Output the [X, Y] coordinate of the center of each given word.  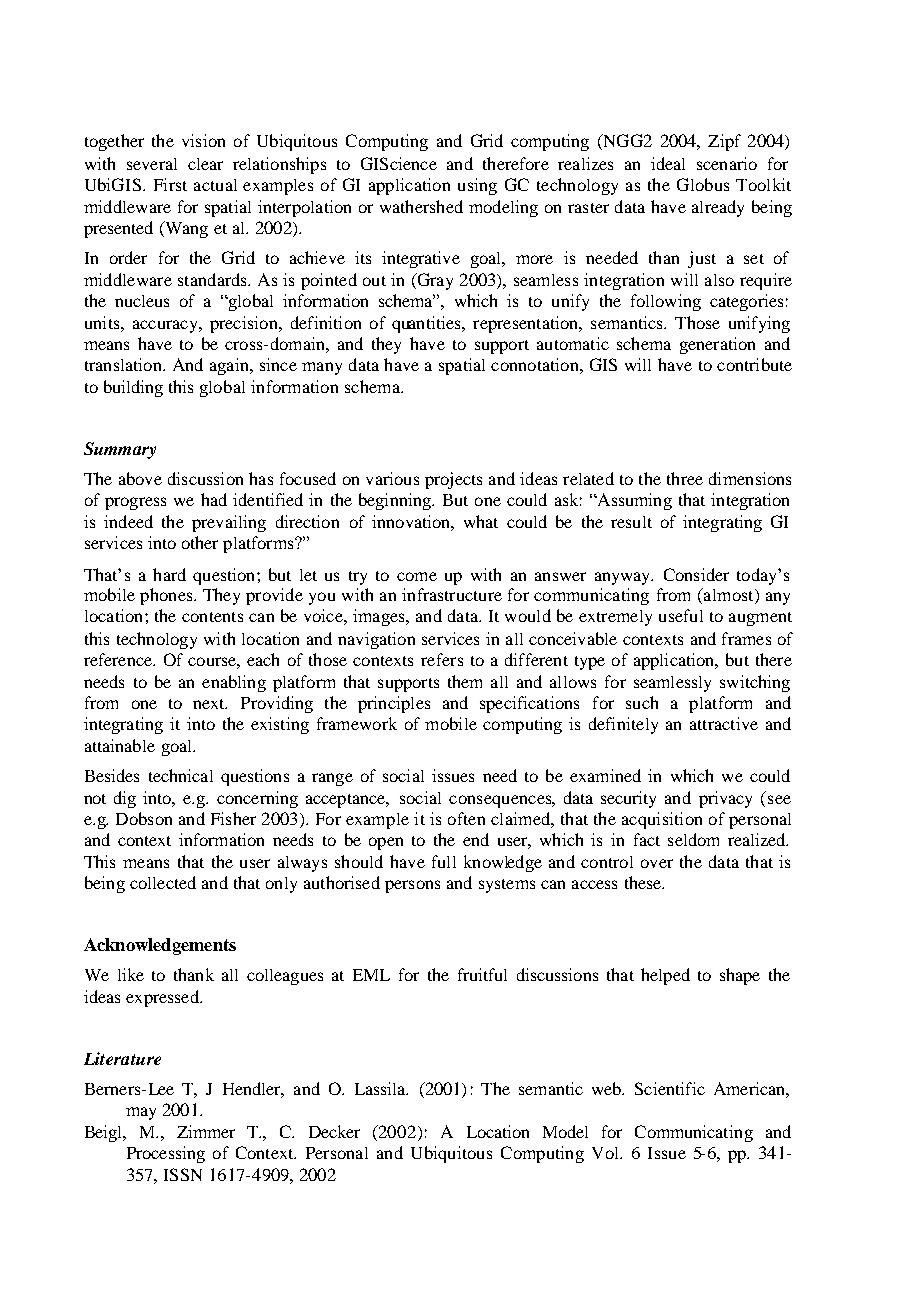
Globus [703, 184]
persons [412, 886]
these [644, 882]
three [685, 478]
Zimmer [206, 1131]
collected [163, 882]
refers [442, 659]
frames [746, 638]
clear [205, 164]
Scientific [670, 1088]
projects [453, 480]
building [133, 388]
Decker [334, 1131]
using [477, 186]
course [213, 661]
